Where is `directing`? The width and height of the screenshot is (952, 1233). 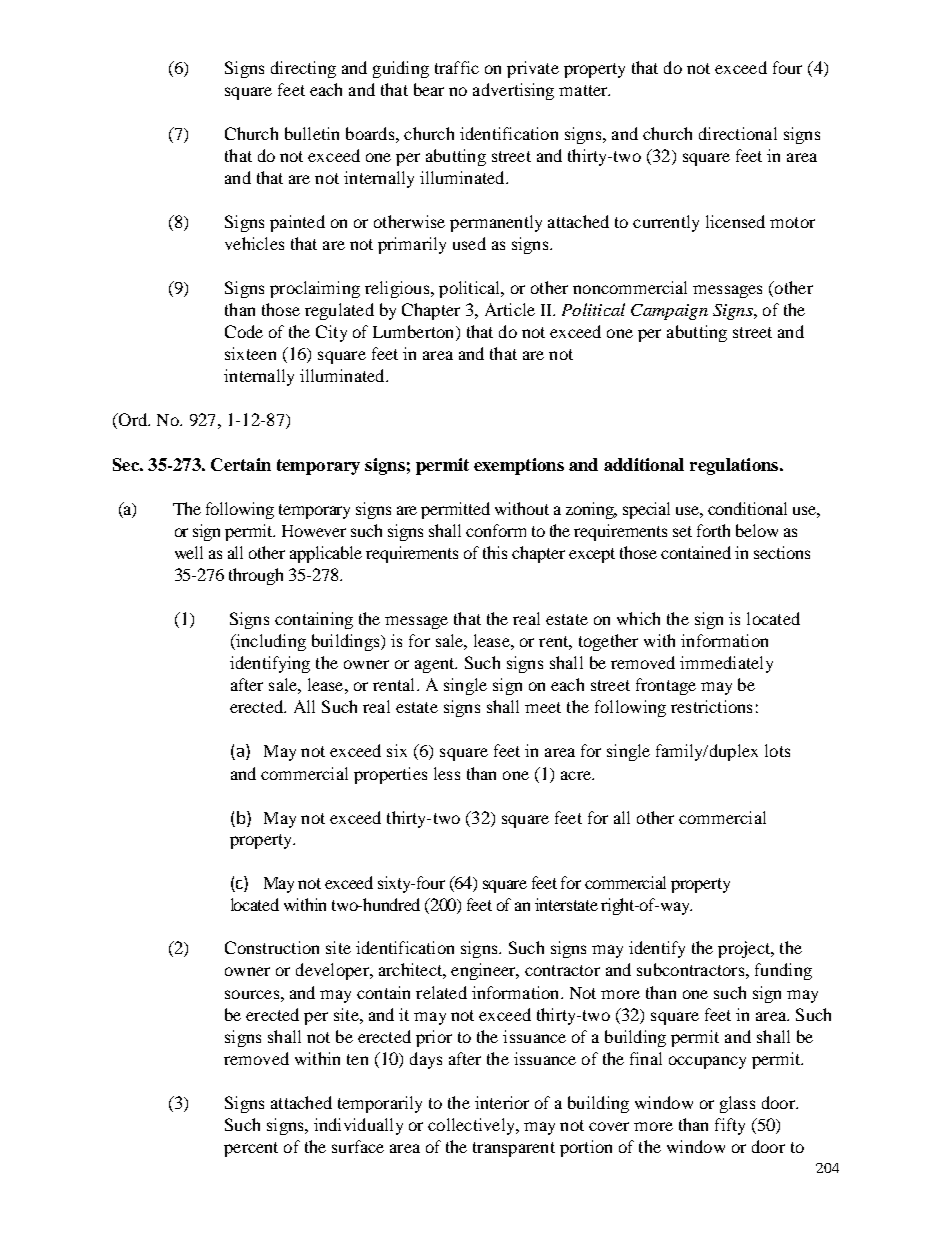 directing is located at coordinates (303, 69).
